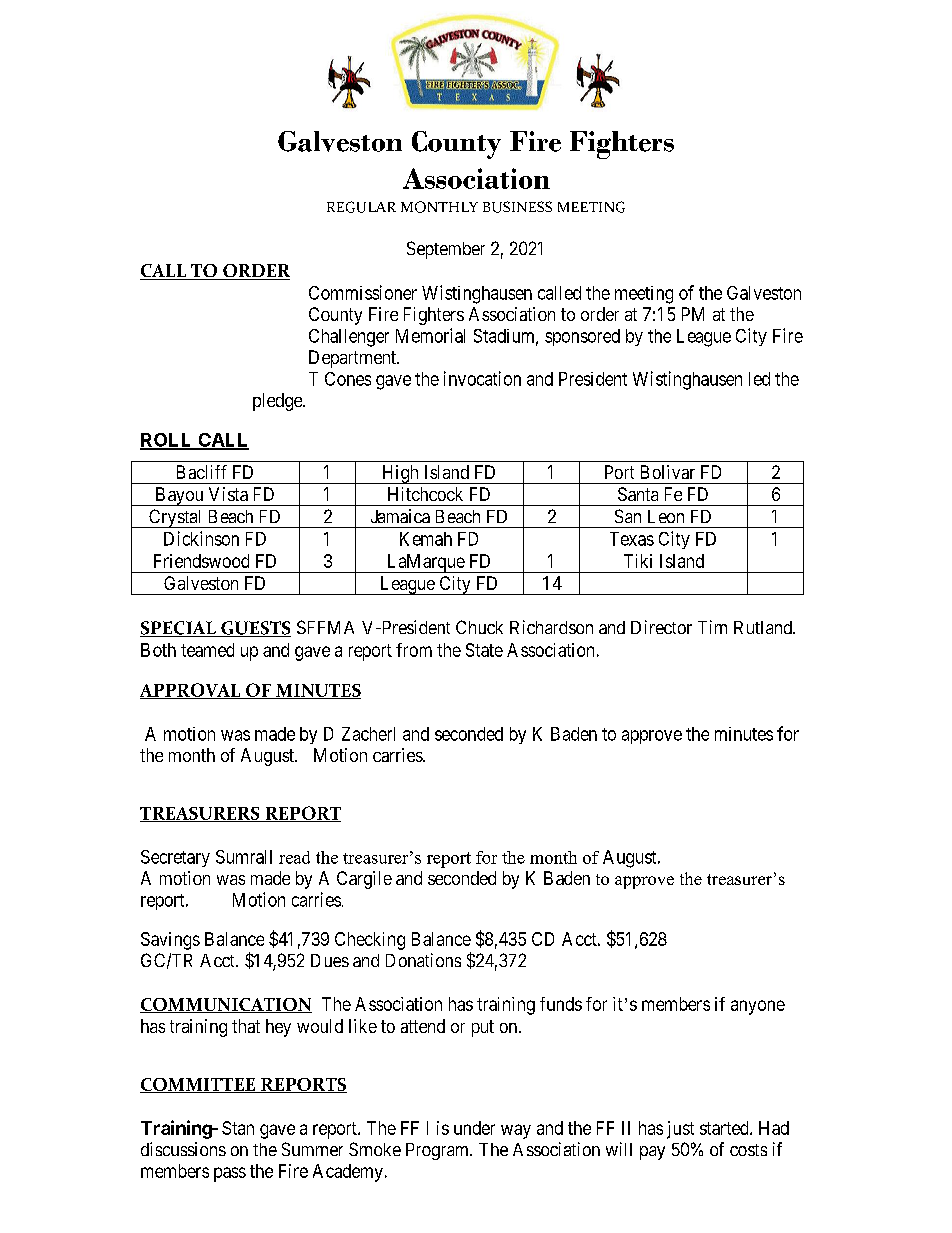 This screenshot has width=952, height=1233. Describe the element at coordinates (474, 1128) in the screenshot. I see `under` at that location.
